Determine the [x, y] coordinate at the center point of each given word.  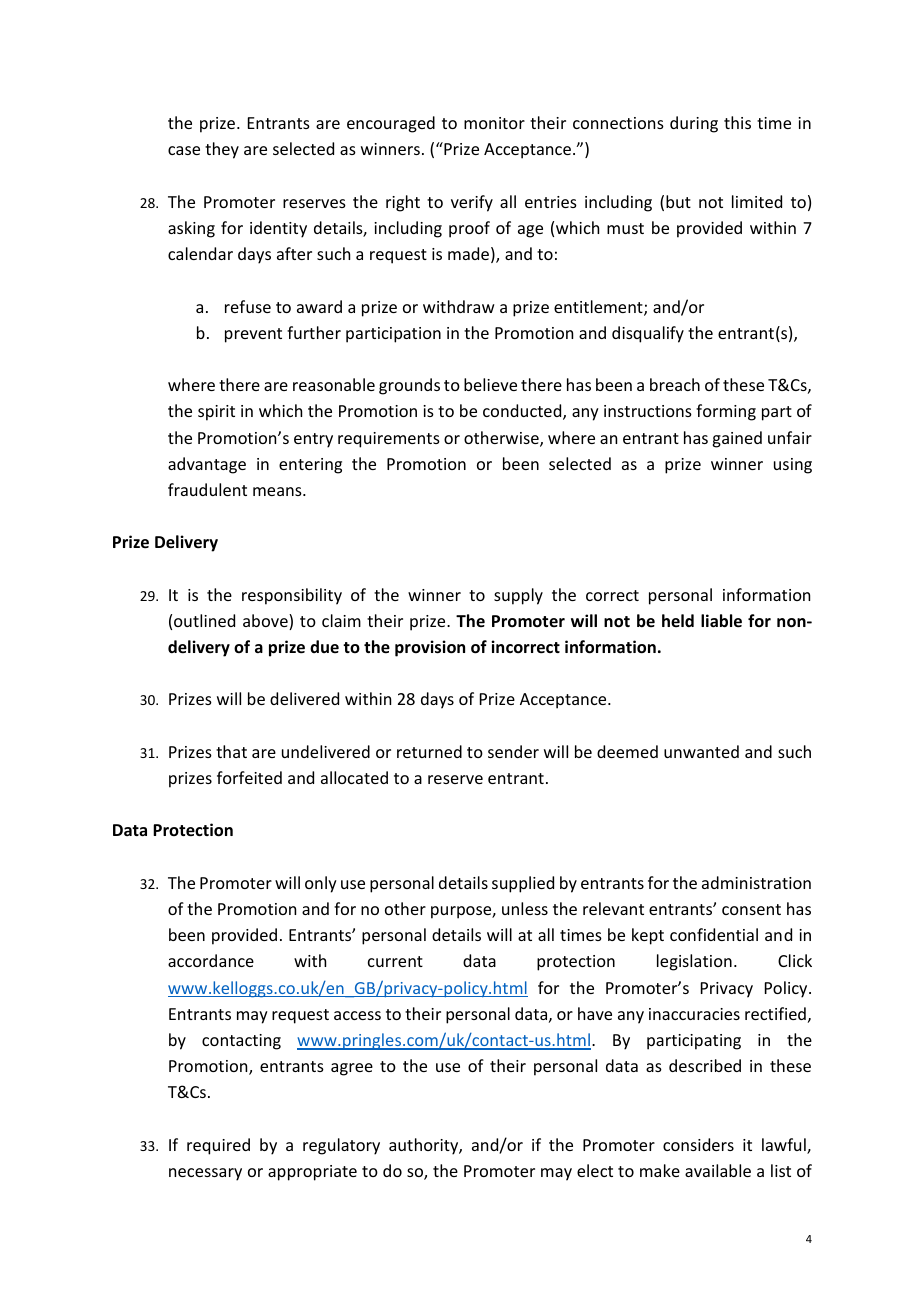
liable [721, 621]
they [222, 150]
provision [430, 648]
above [266, 622]
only [321, 884]
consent [751, 909]
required [218, 1146]
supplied [523, 884]
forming [726, 412]
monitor [494, 123]
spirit [216, 413]
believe [490, 384]
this [737, 122]
